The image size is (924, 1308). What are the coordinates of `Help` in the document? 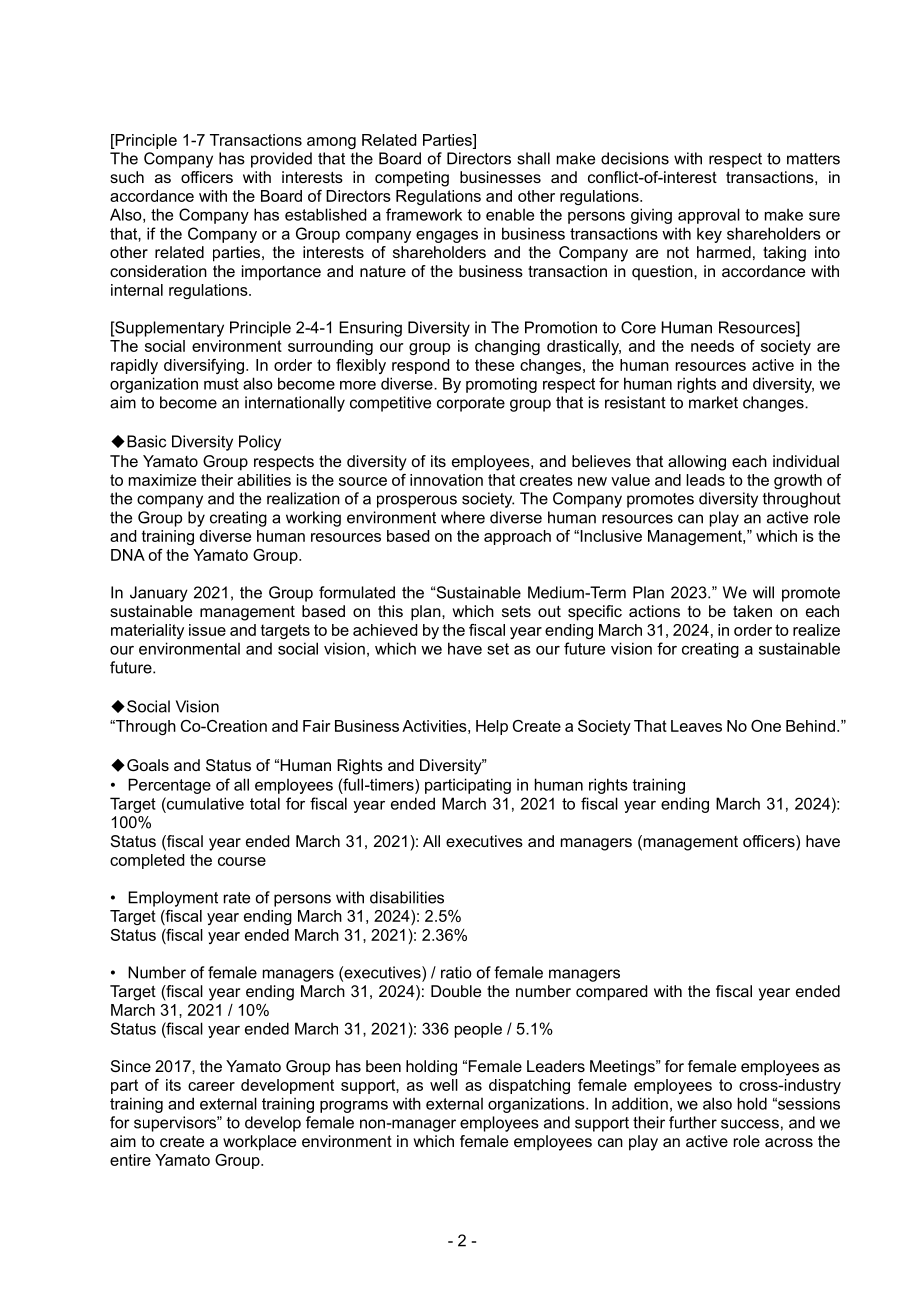 It's located at (492, 727).
